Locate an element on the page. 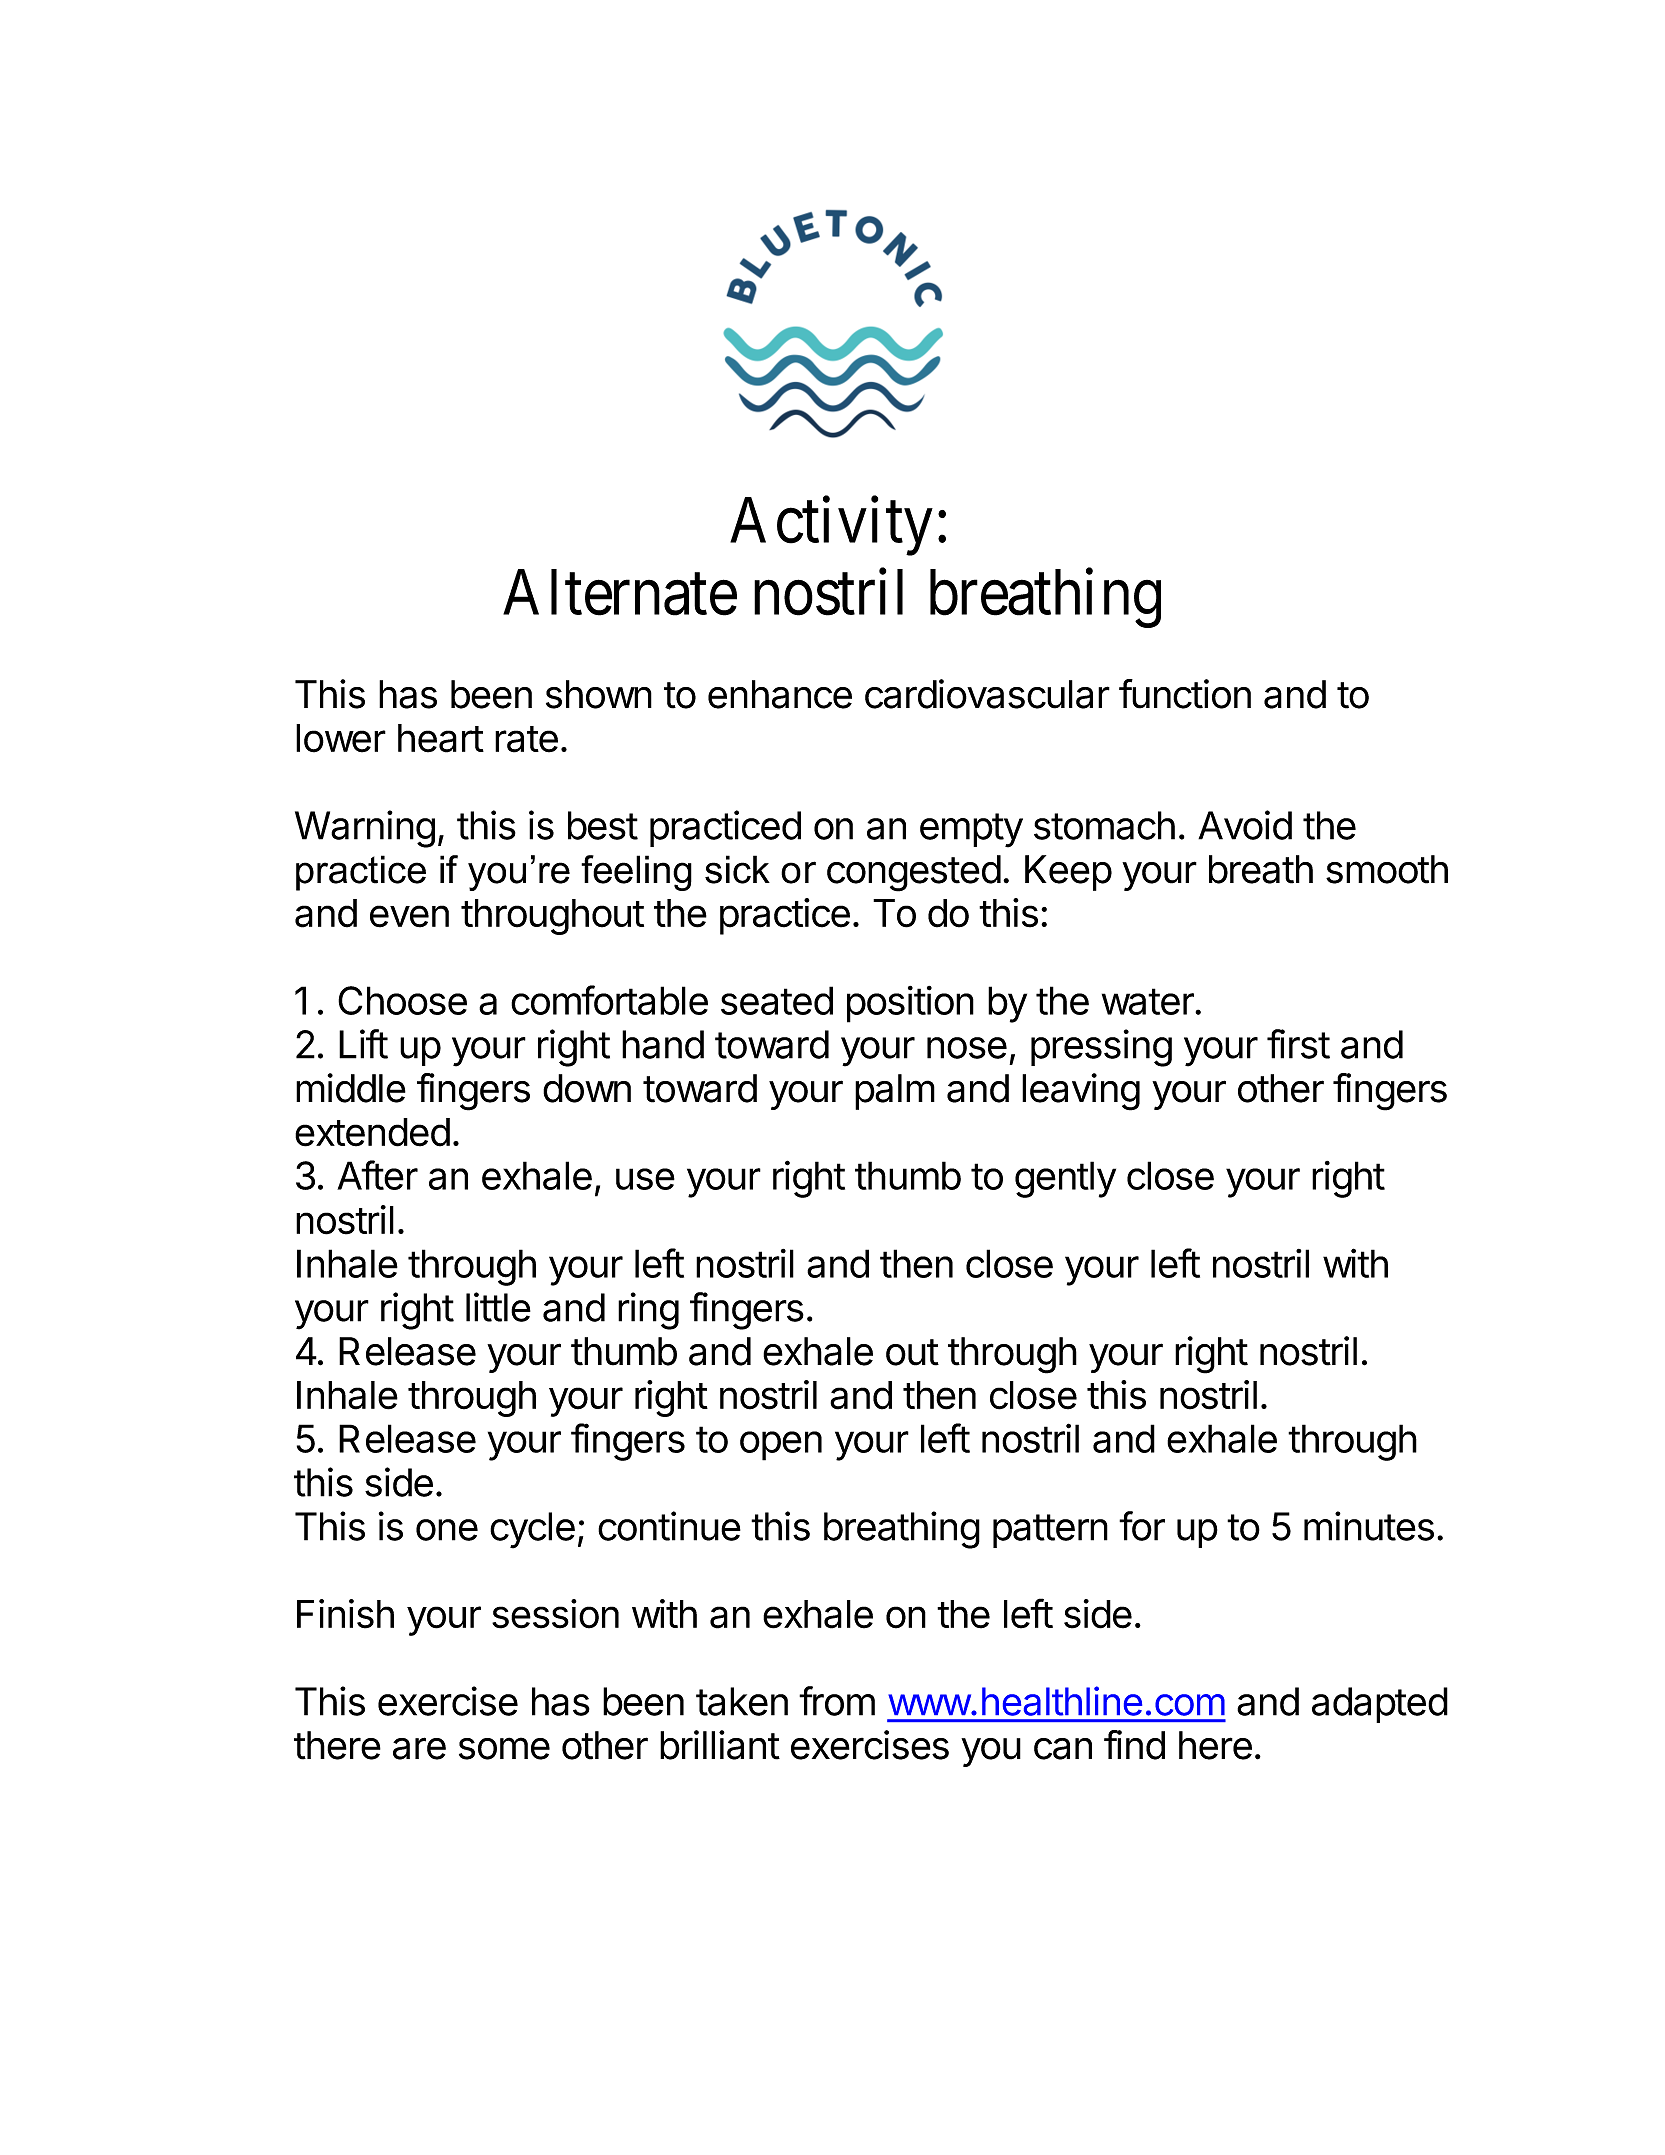  gently is located at coordinates (1065, 1179).
